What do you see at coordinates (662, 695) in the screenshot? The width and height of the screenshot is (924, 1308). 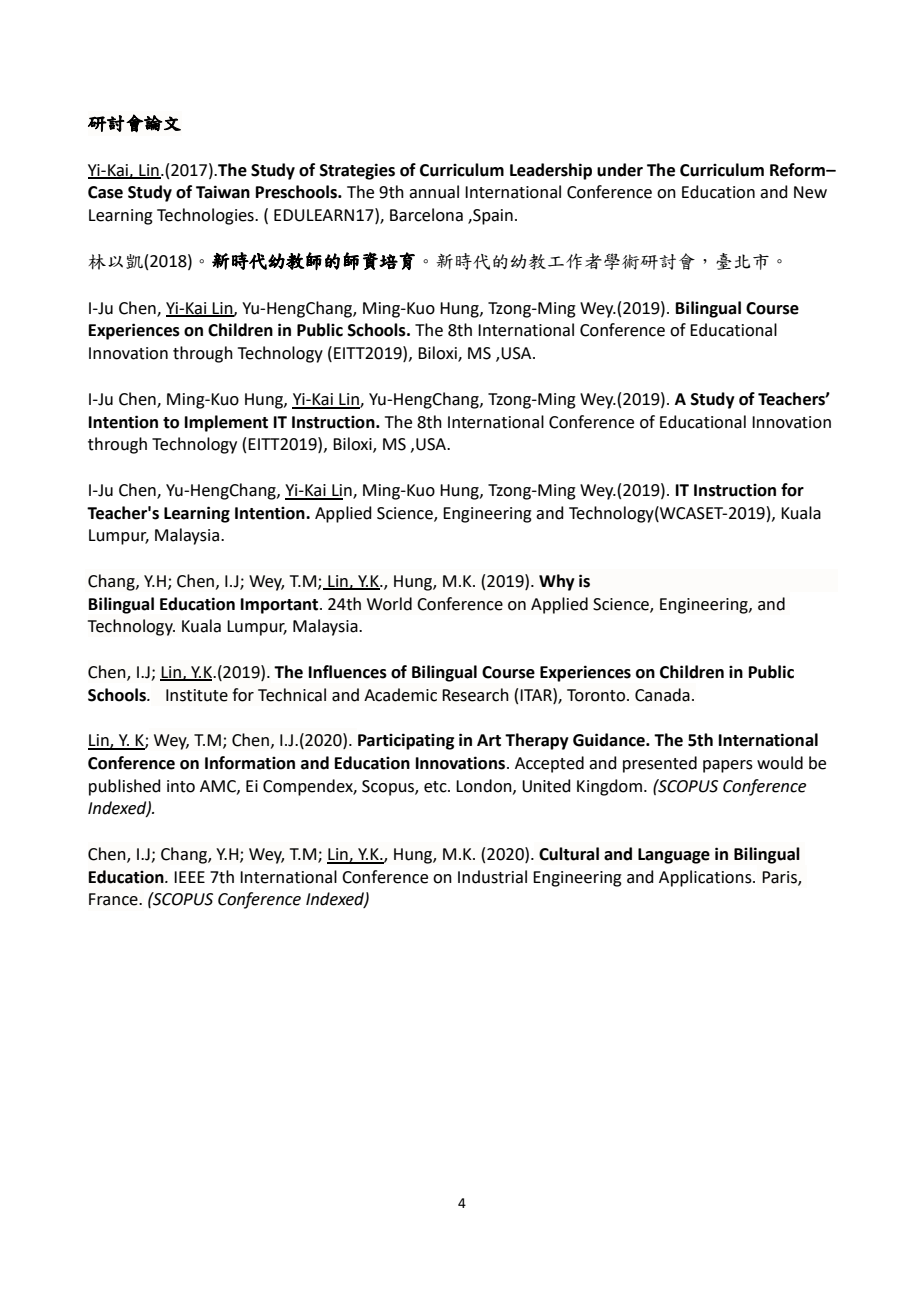 I see `Canada` at bounding box center [662, 695].
